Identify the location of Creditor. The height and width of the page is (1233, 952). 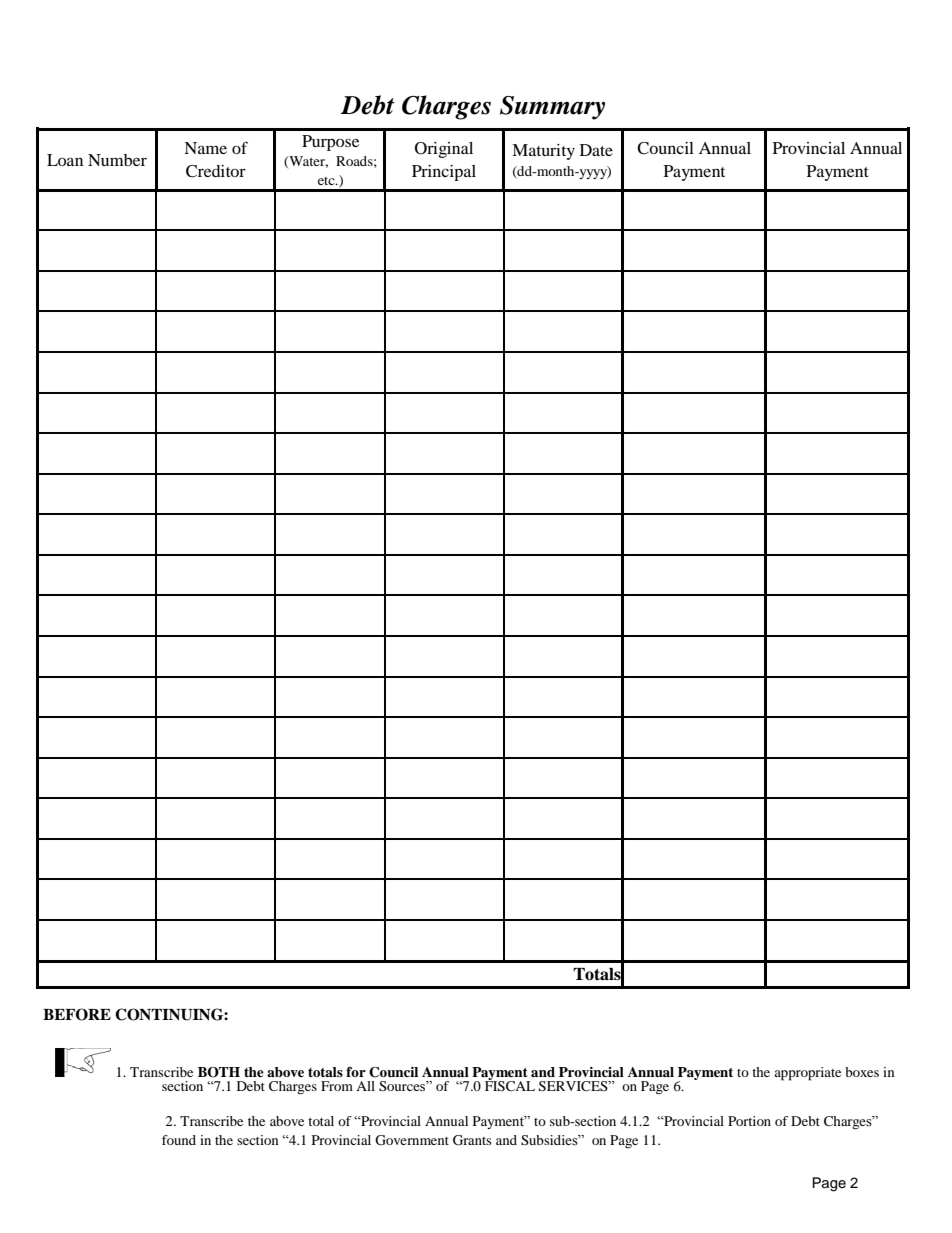
(216, 171).
